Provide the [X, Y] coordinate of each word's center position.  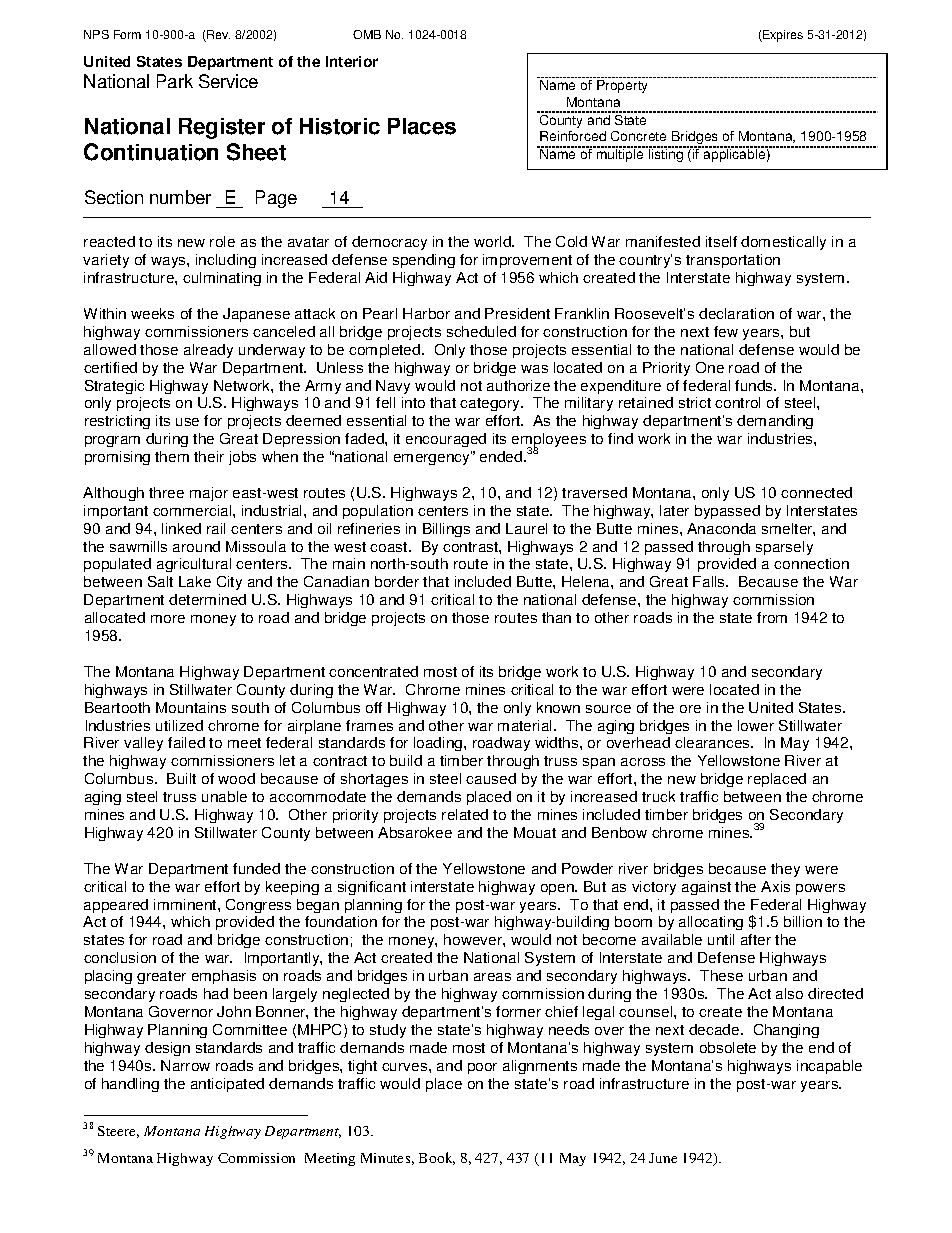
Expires [782, 36]
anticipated [227, 1085]
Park [175, 81]
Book [437, 1158]
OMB [367, 34]
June [663, 1158]
